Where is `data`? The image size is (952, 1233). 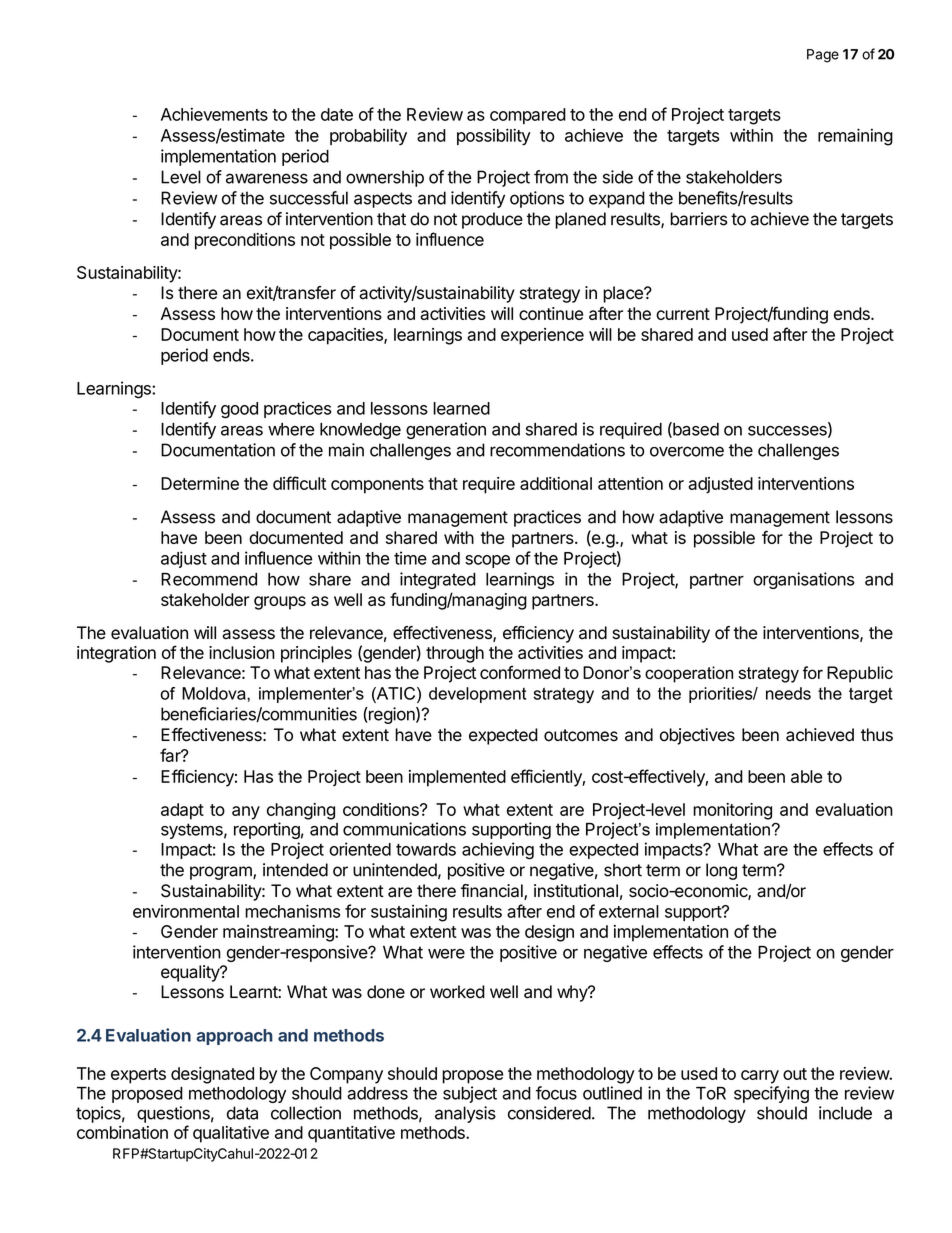
data is located at coordinates (242, 1113).
